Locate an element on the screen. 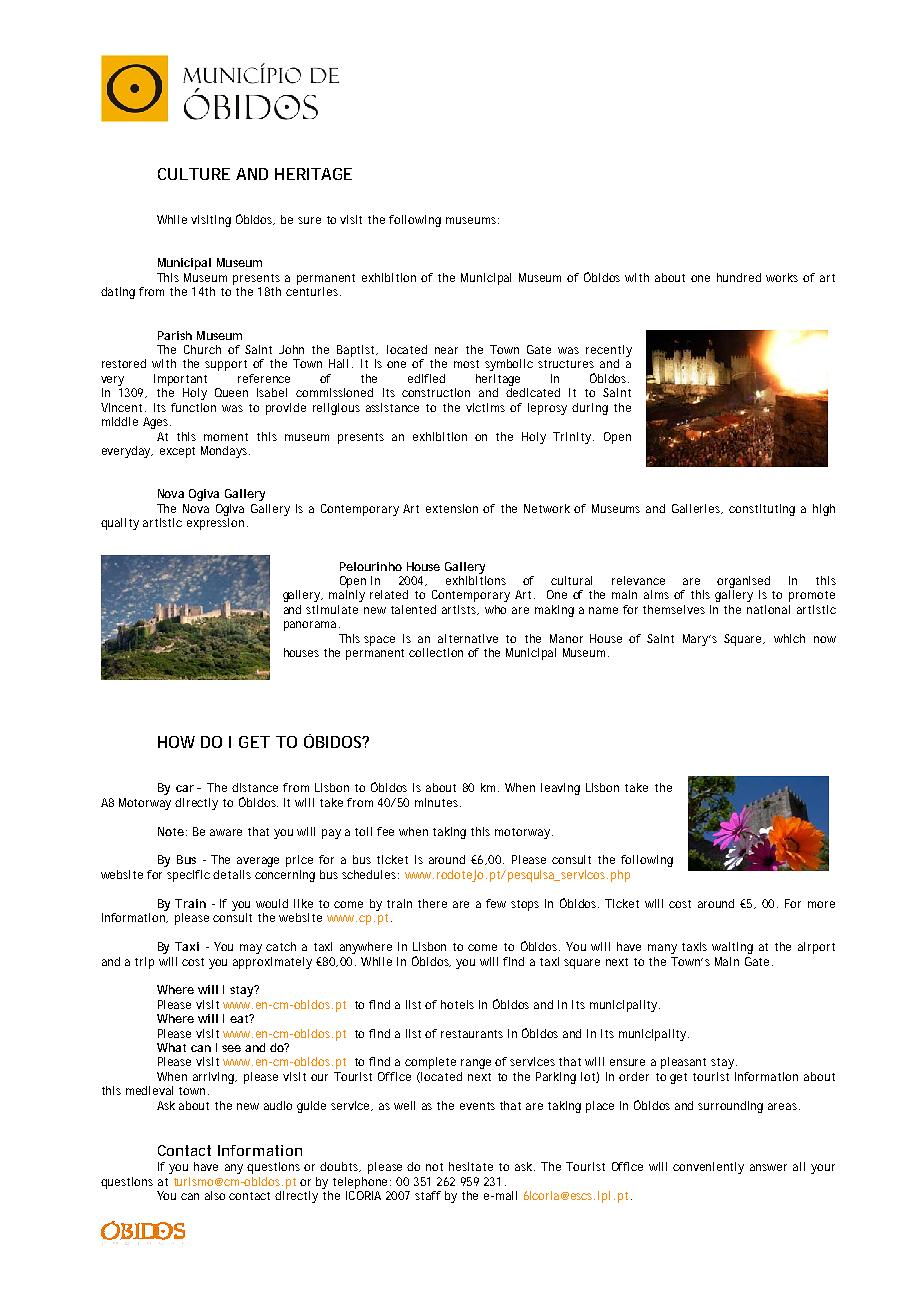 This screenshot has height=1308, width=924. also is located at coordinates (215, 1195).
